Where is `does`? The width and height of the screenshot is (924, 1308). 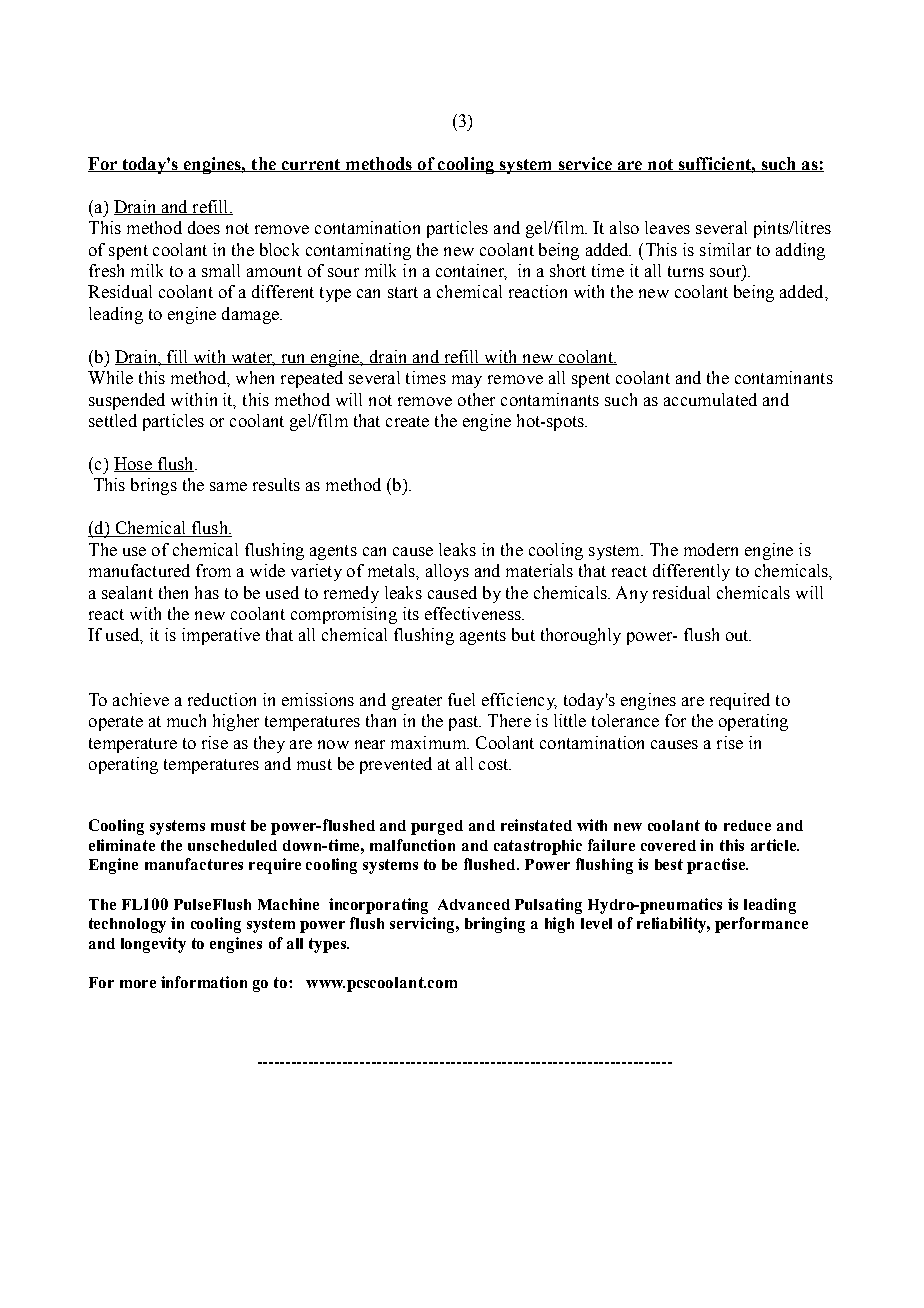 does is located at coordinates (204, 227).
